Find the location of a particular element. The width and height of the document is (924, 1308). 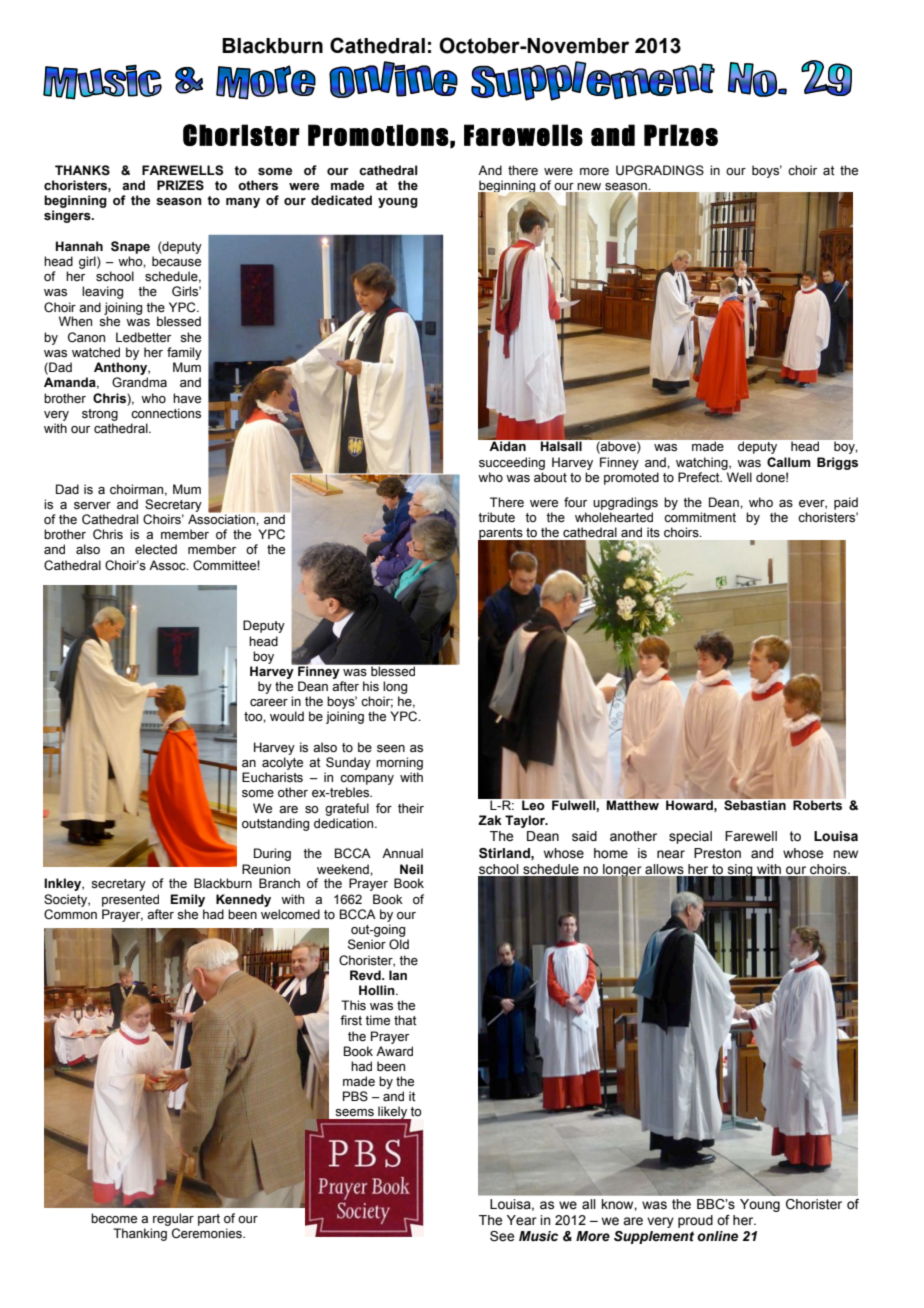

succeeding is located at coordinates (512, 463).
